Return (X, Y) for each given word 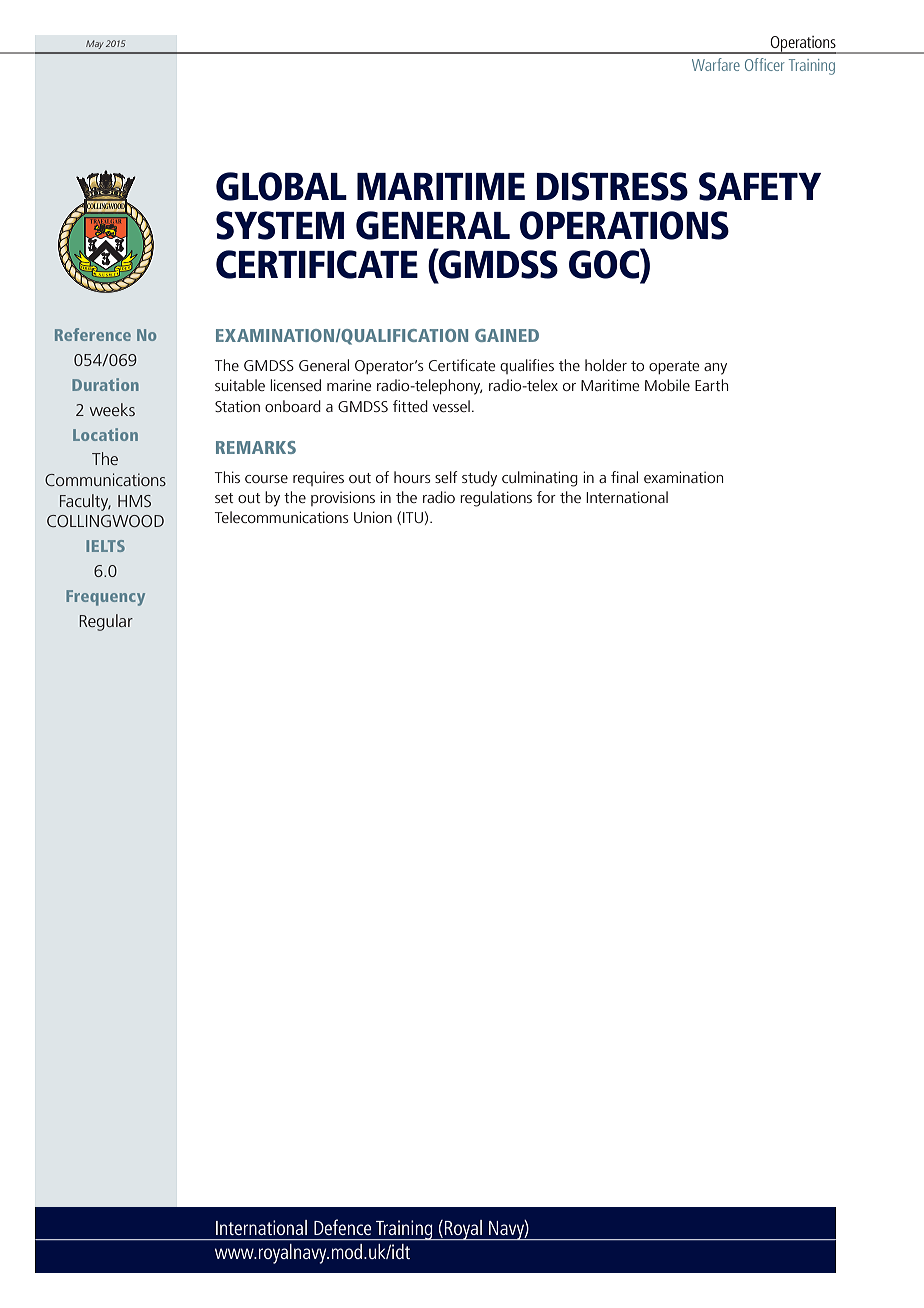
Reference (93, 334)
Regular (106, 622)
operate (674, 367)
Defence (342, 1227)
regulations (496, 499)
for (546, 497)
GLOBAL (281, 186)
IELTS (105, 546)
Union (373, 517)
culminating (540, 479)
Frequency (105, 598)
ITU (413, 517)
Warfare (716, 64)
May (95, 44)
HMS (134, 501)
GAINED (507, 335)
